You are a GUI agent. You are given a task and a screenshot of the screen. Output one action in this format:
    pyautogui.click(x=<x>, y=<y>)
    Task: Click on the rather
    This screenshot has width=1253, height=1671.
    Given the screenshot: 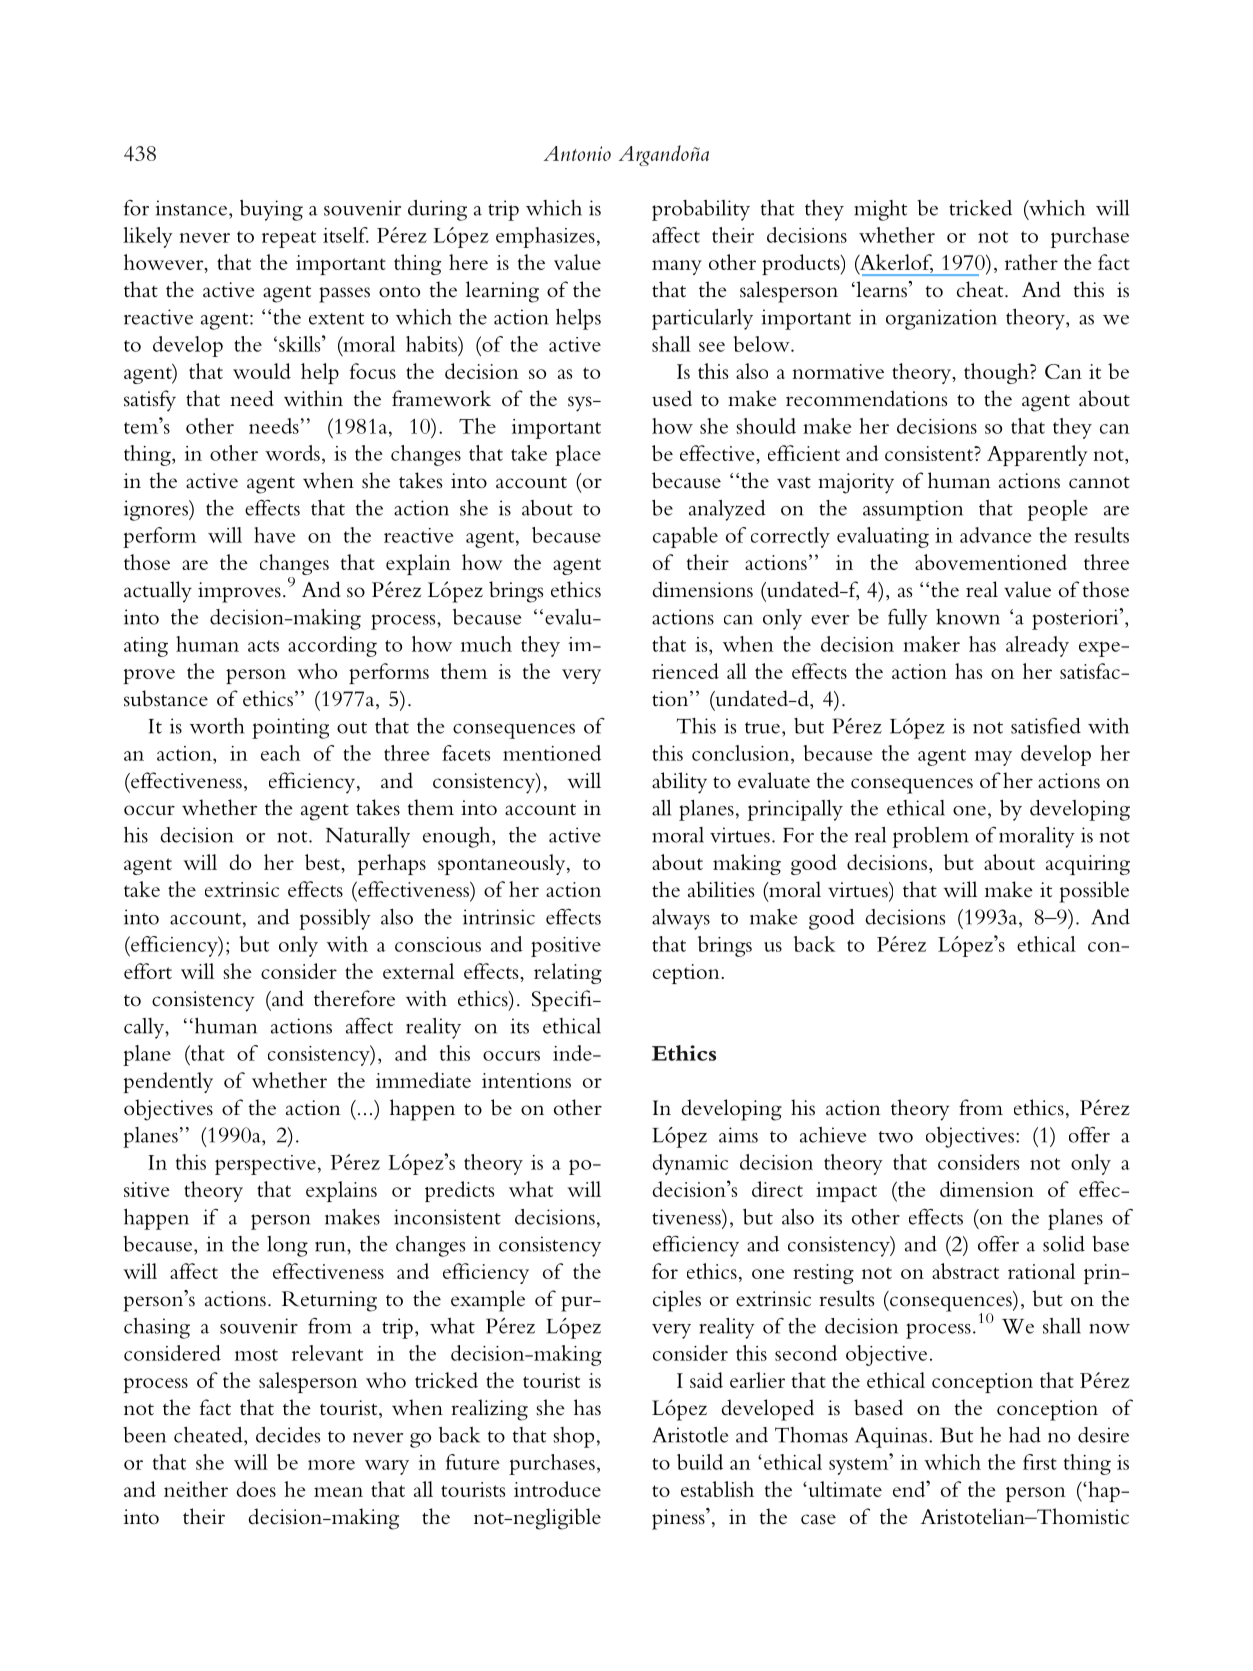 What is the action you would take?
    pyautogui.click(x=1031, y=262)
